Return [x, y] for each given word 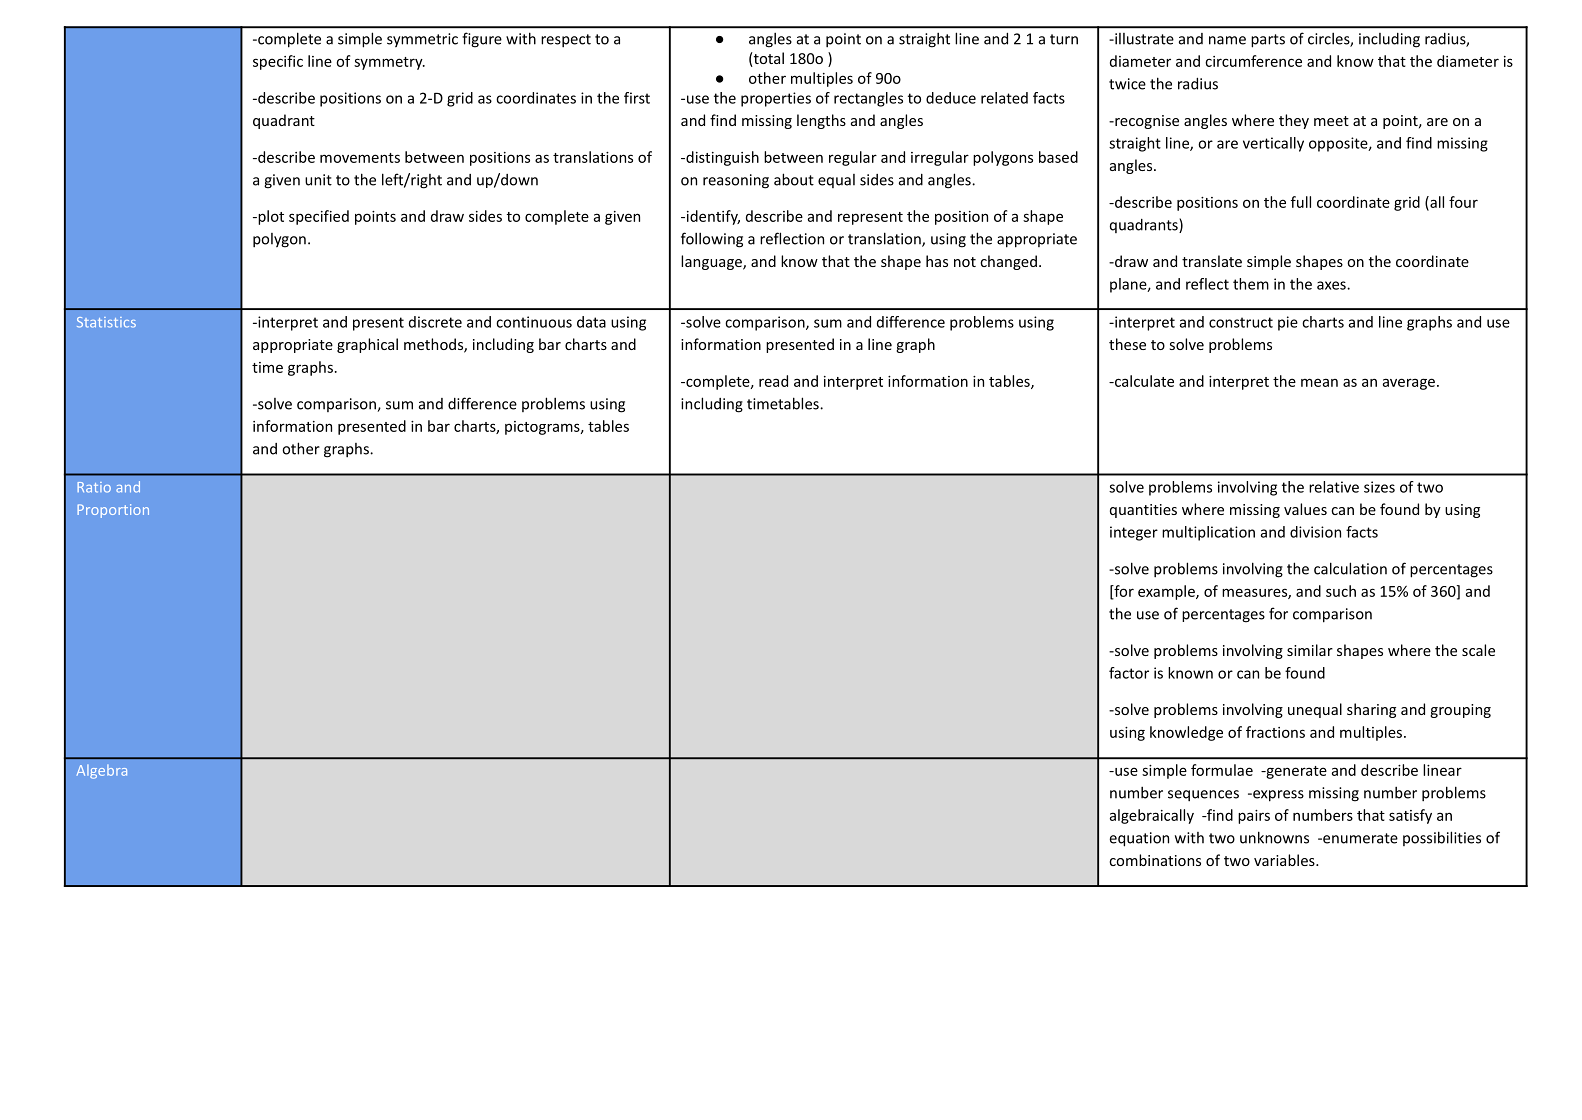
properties [776, 99]
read [773, 381]
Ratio [94, 487]
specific [278, 62]
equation [1139, 839]
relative [1334, 487]
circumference [1253, 61]
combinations [1155, 860]
